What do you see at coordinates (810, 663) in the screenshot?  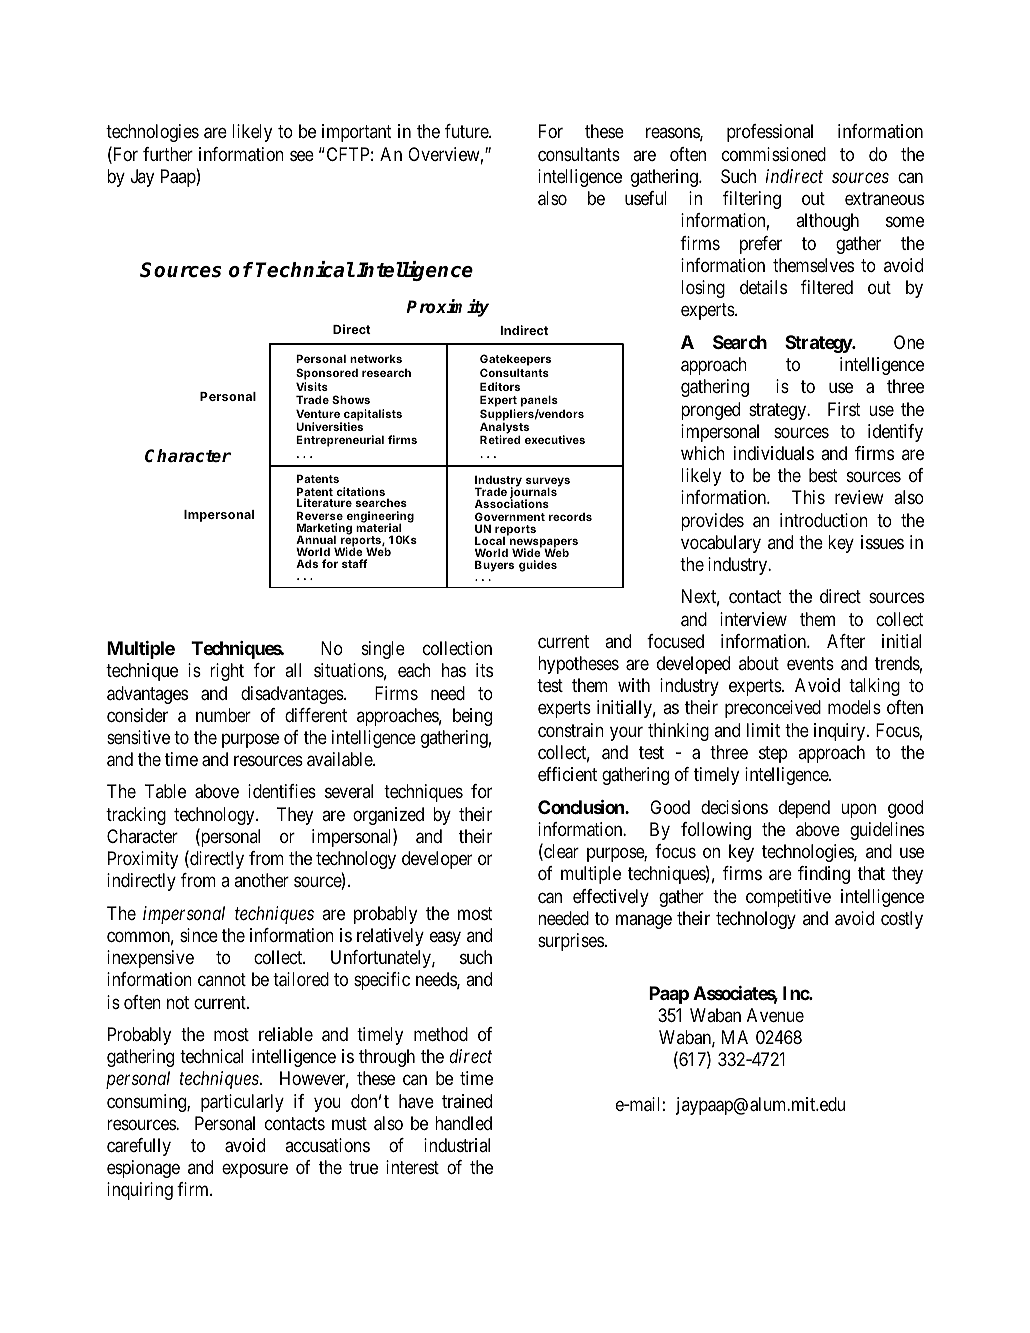 I see `events` at bounding box center [810, 663].
